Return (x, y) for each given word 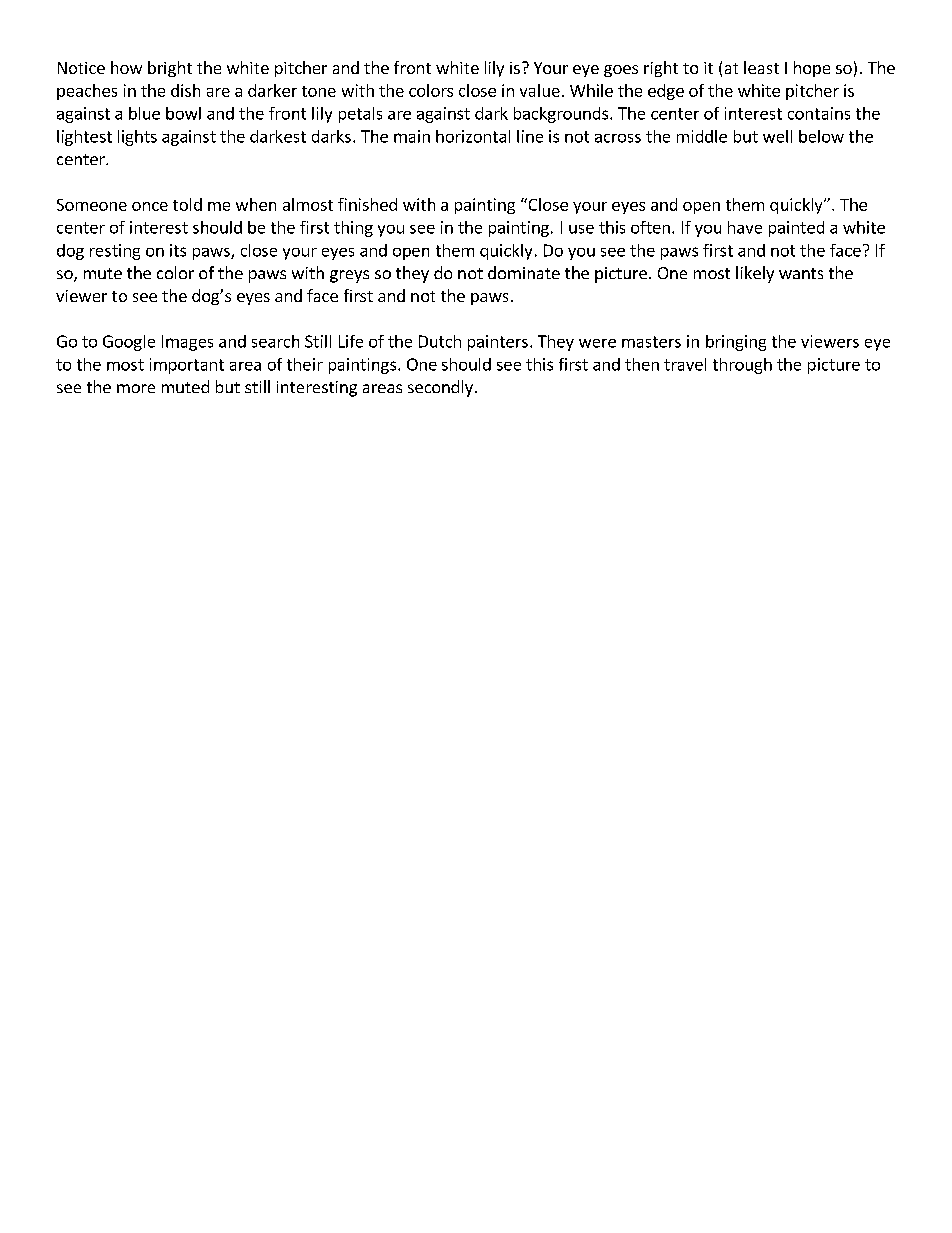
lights (137, 138)
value (540, 90)
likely (755, 274)
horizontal (473, 136)
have (745, 227)
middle (702, 136)
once (150, 206)
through (742, 366)
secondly (440, 388)
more (136, 388)
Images (187, 343)
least (761, 67)
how (126, 67)
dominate (524, 272)
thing (353, 229)
